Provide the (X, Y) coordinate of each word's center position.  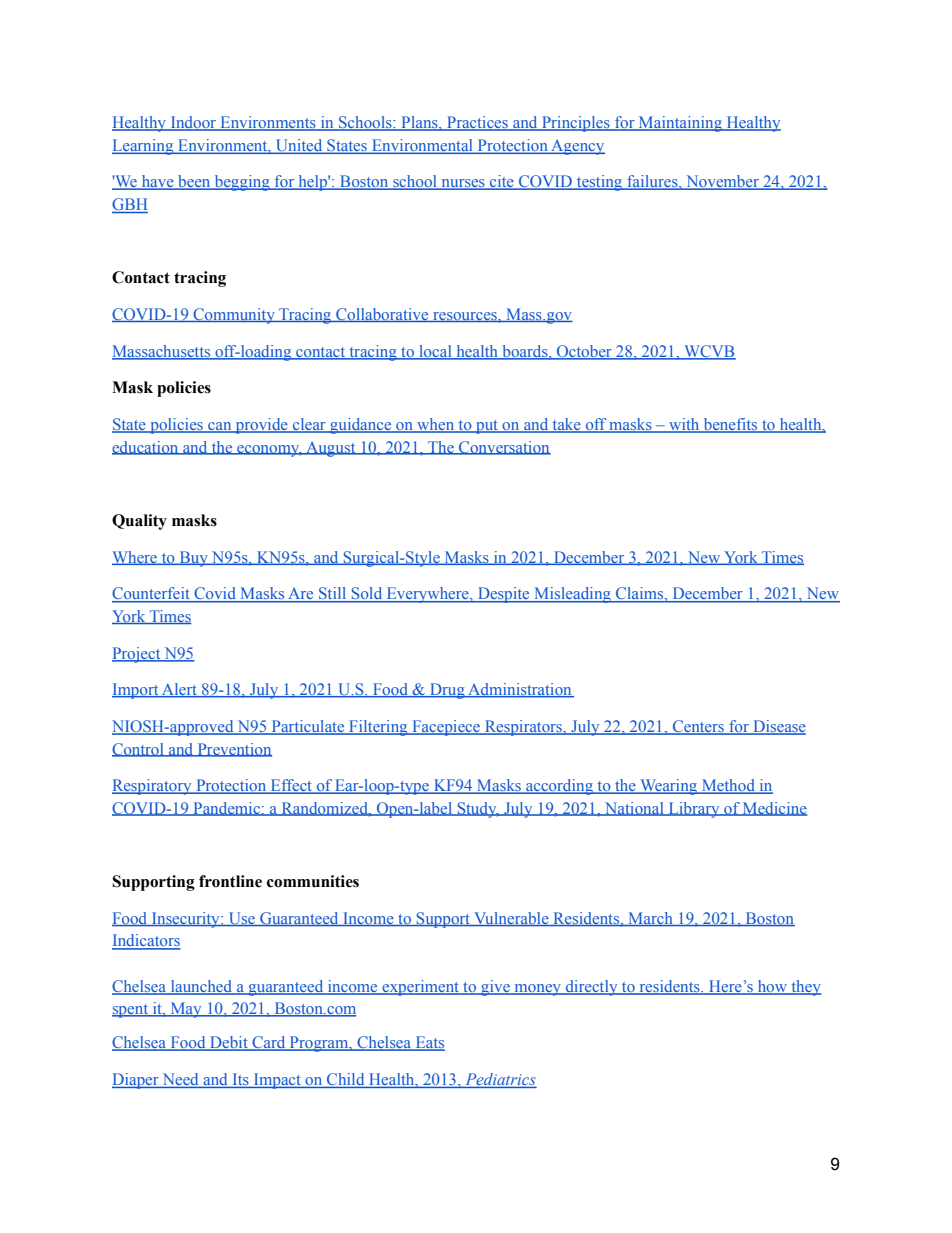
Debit (229, 1043)
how (772, 987)
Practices (477, 123)
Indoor (193, 123)
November (722, 182)
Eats (429, 1043)
